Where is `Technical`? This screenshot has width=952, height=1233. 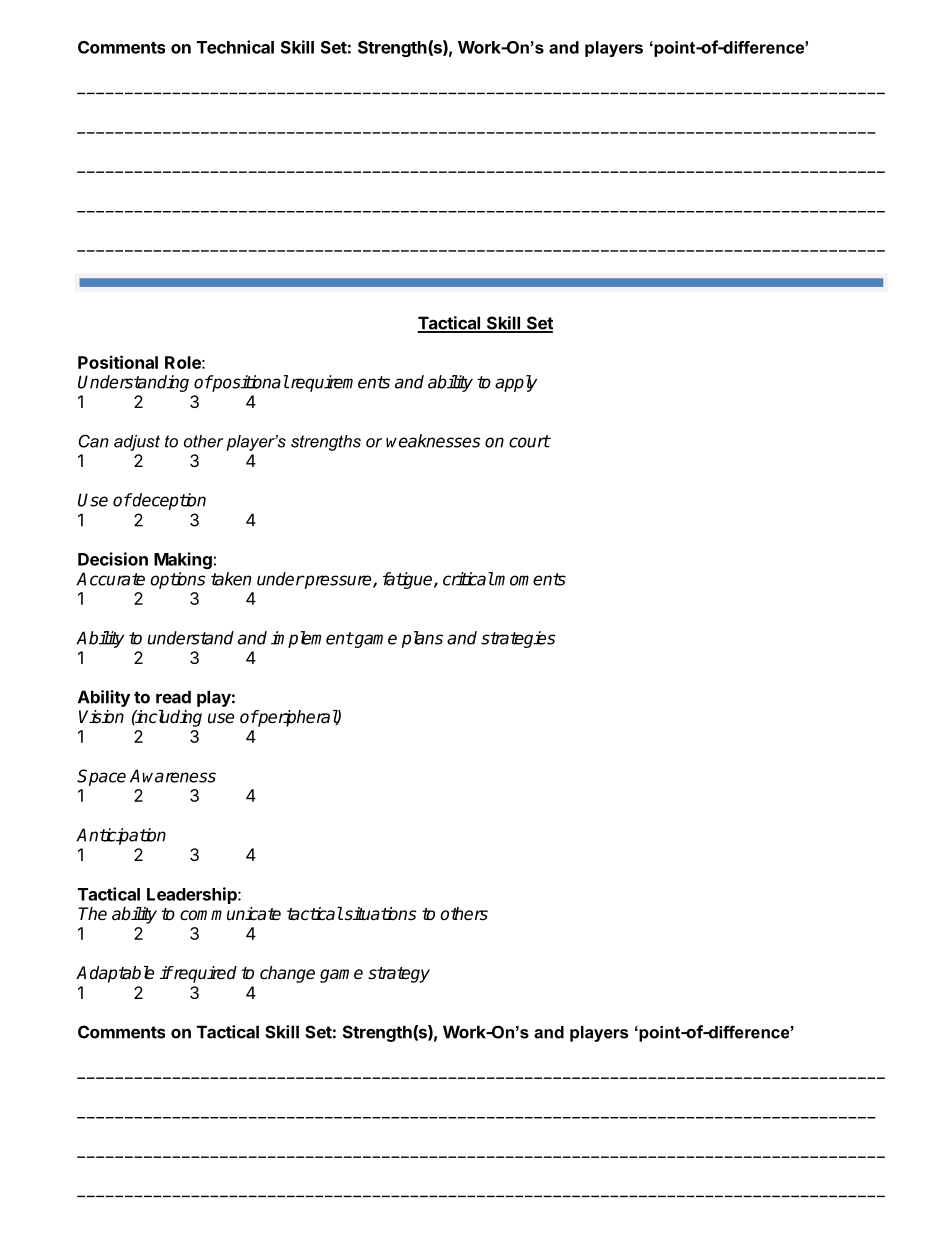 Technical is located at coordinates (235, 47).
